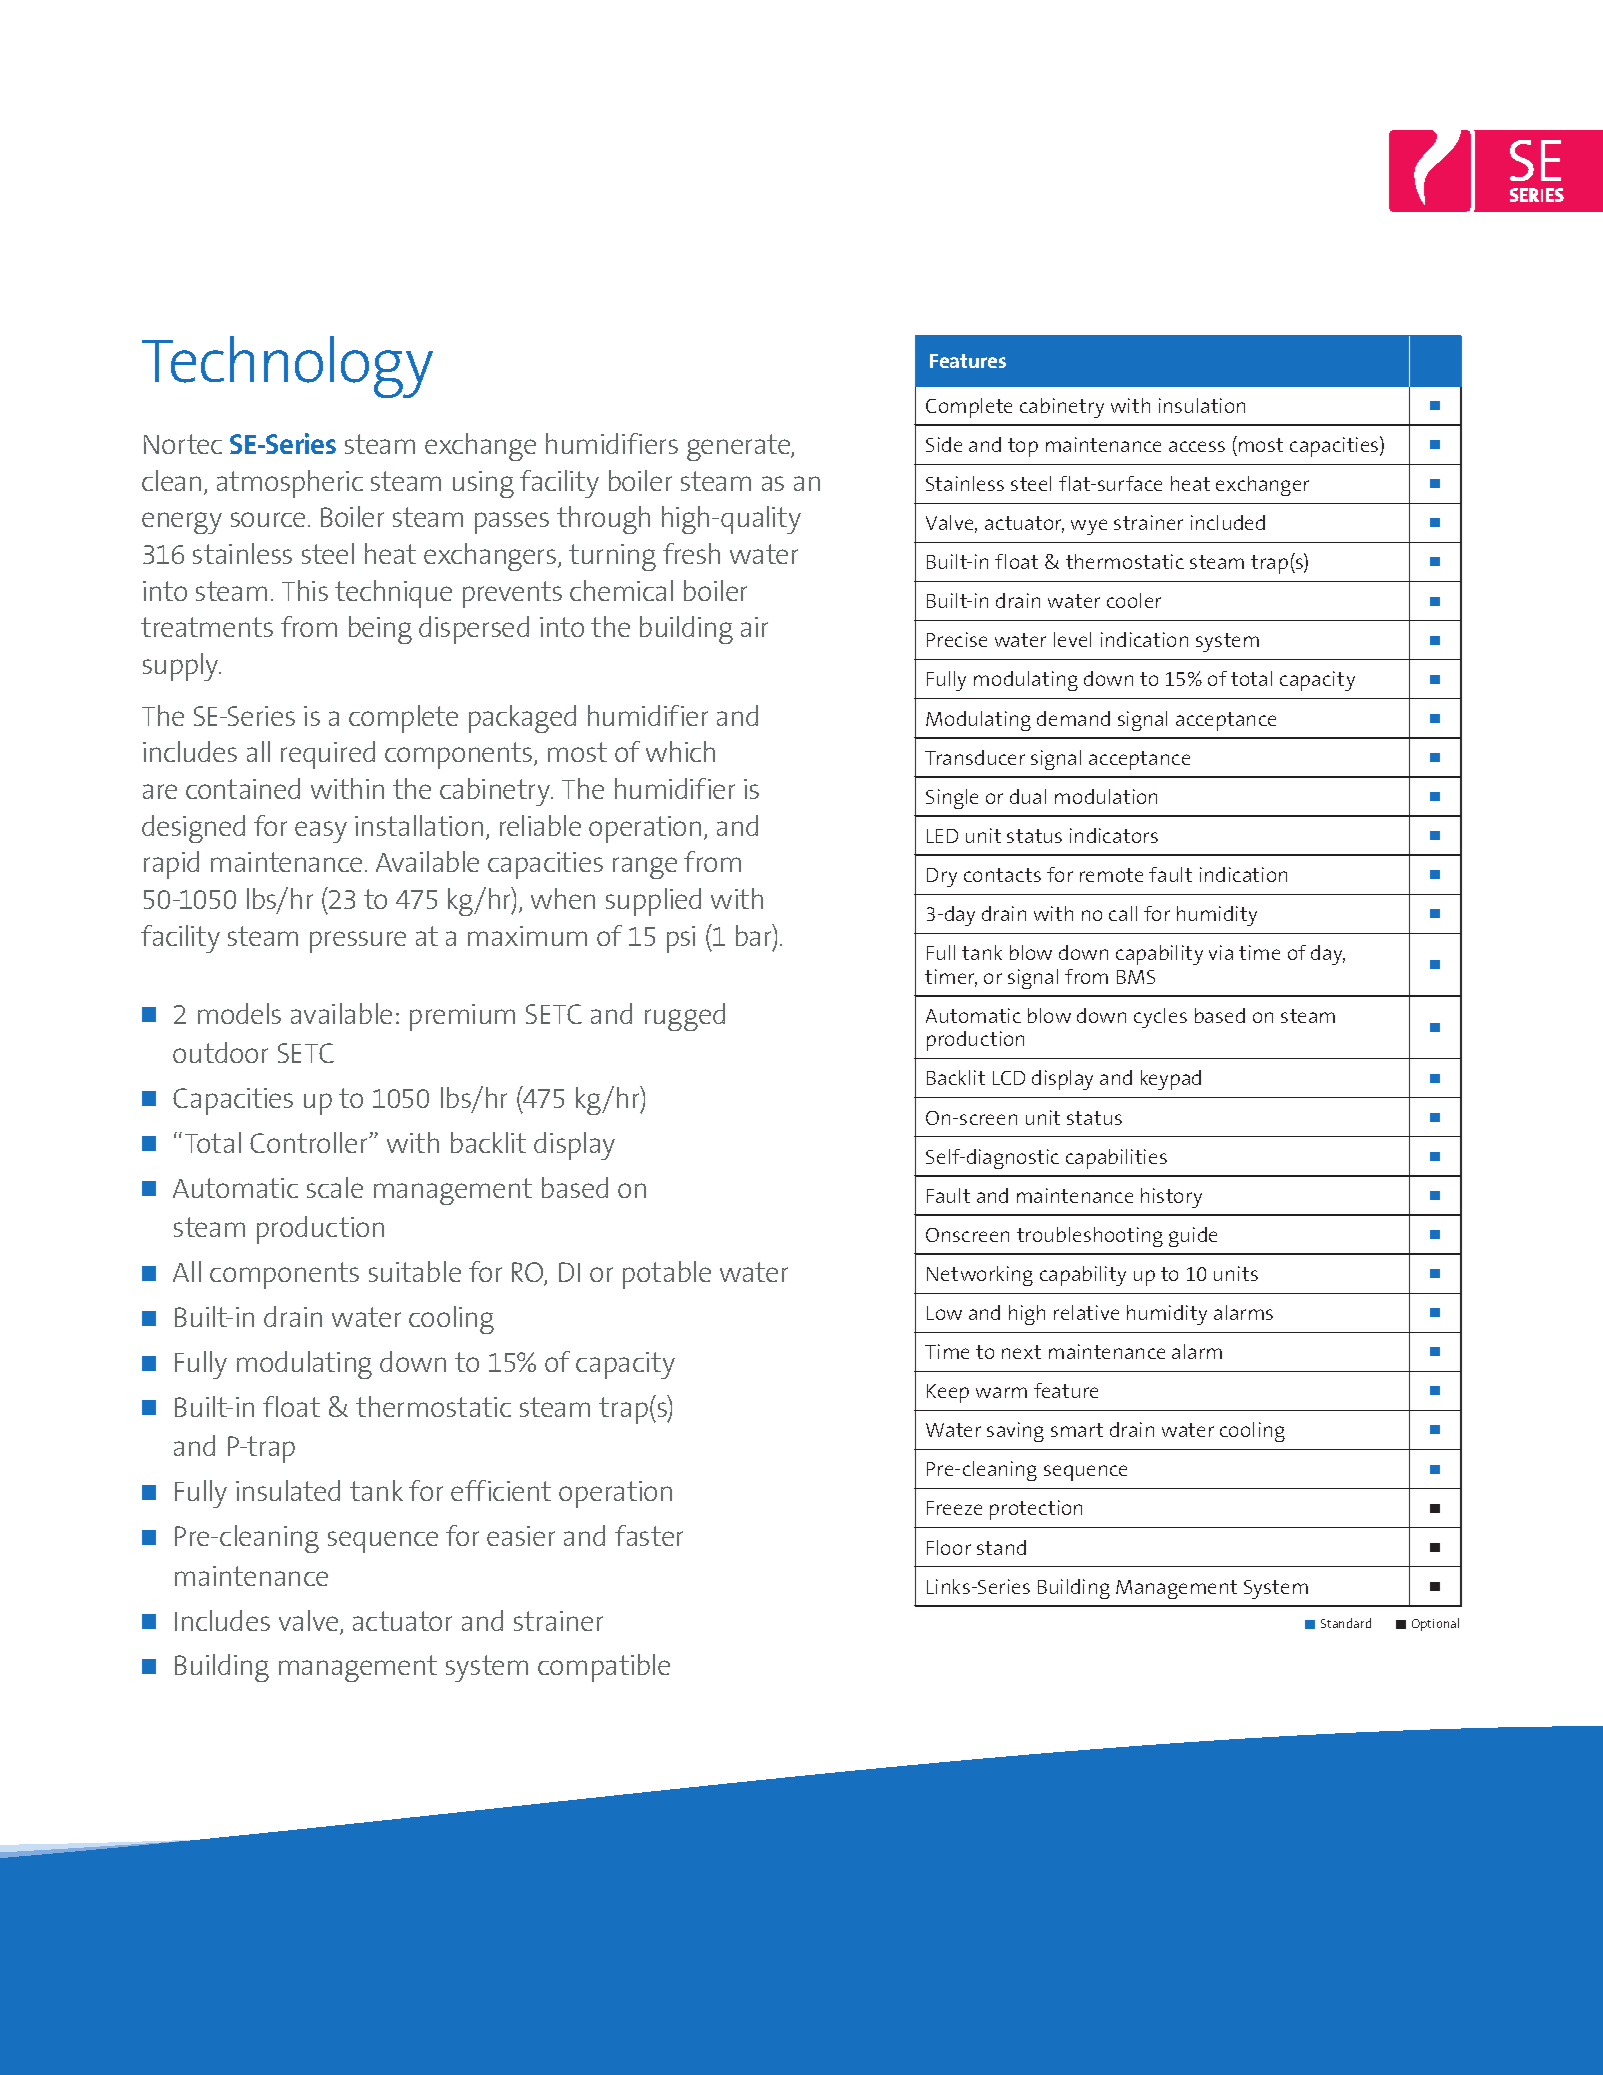  I want to click on potable, so click(667, 1275).
